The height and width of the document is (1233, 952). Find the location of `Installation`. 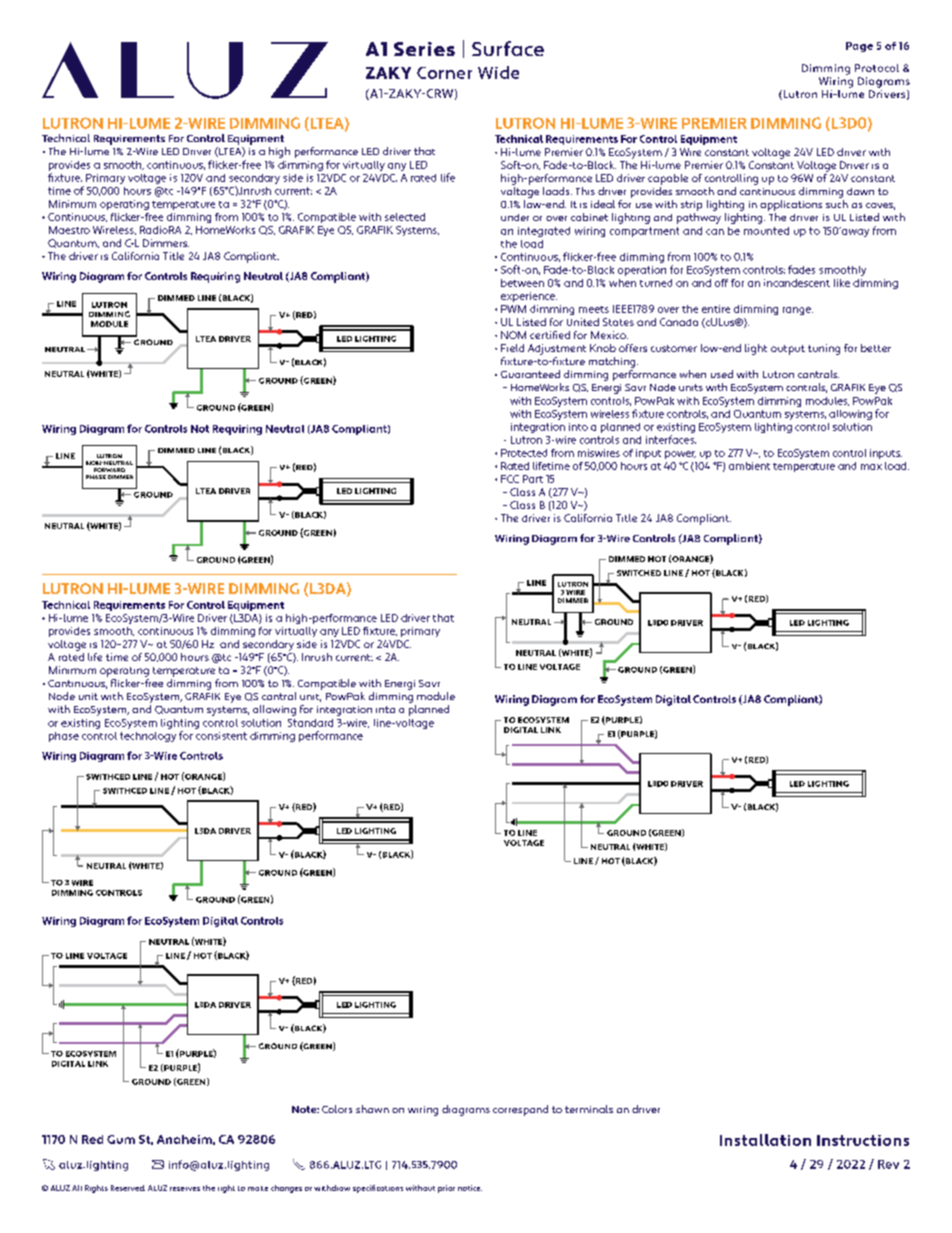

Installation is located at coordinates (765, 1140).
